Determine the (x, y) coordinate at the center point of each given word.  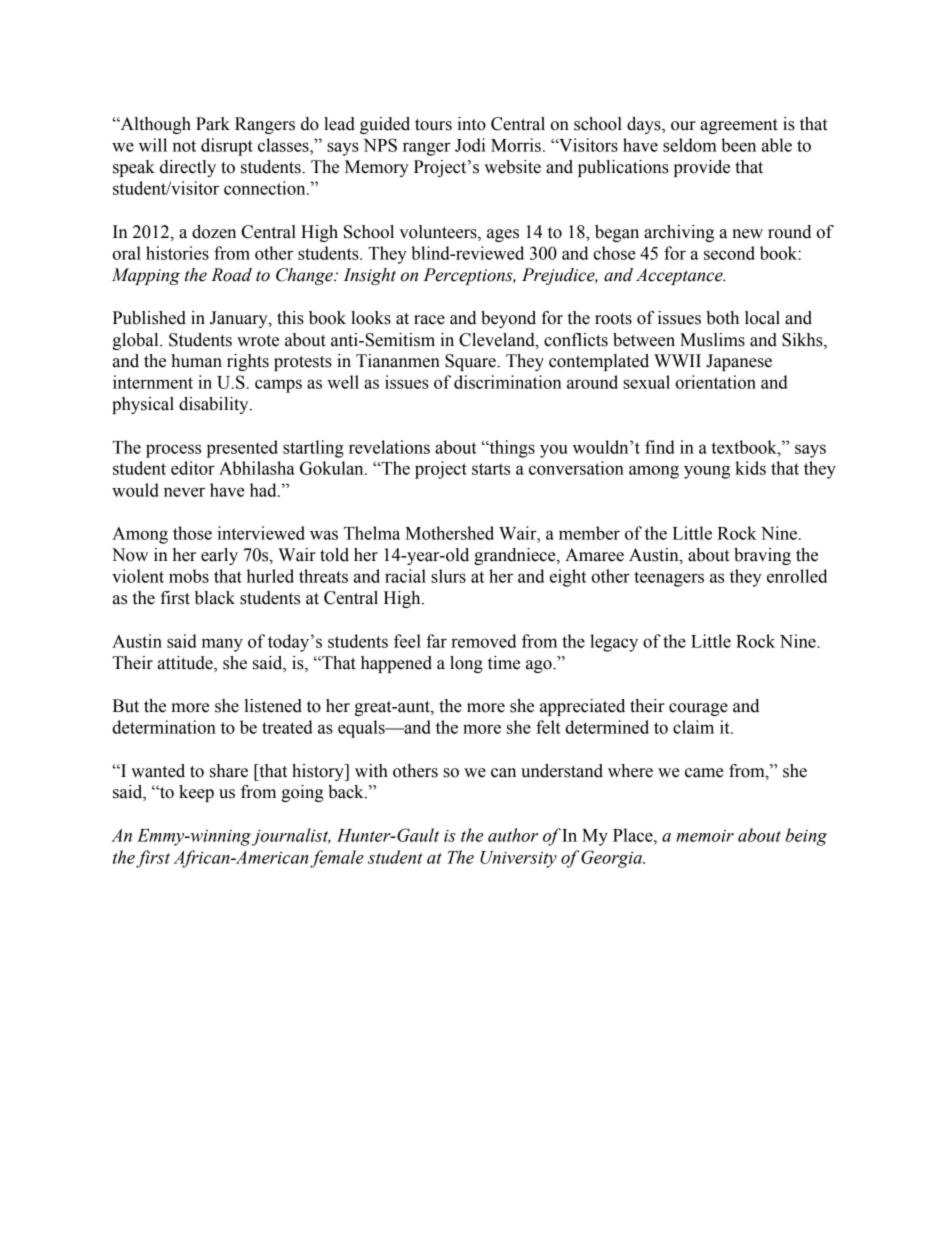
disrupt (227, 147)
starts (491, 469)
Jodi (470, 145)
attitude (186, 664)
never (184, 492)
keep (196, 793)
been (738, 145)
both (722, 318)
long (466, 664)
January (240, 319)
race (429, 320)
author (513, 835)
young (707, 472)
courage (698, 709)
